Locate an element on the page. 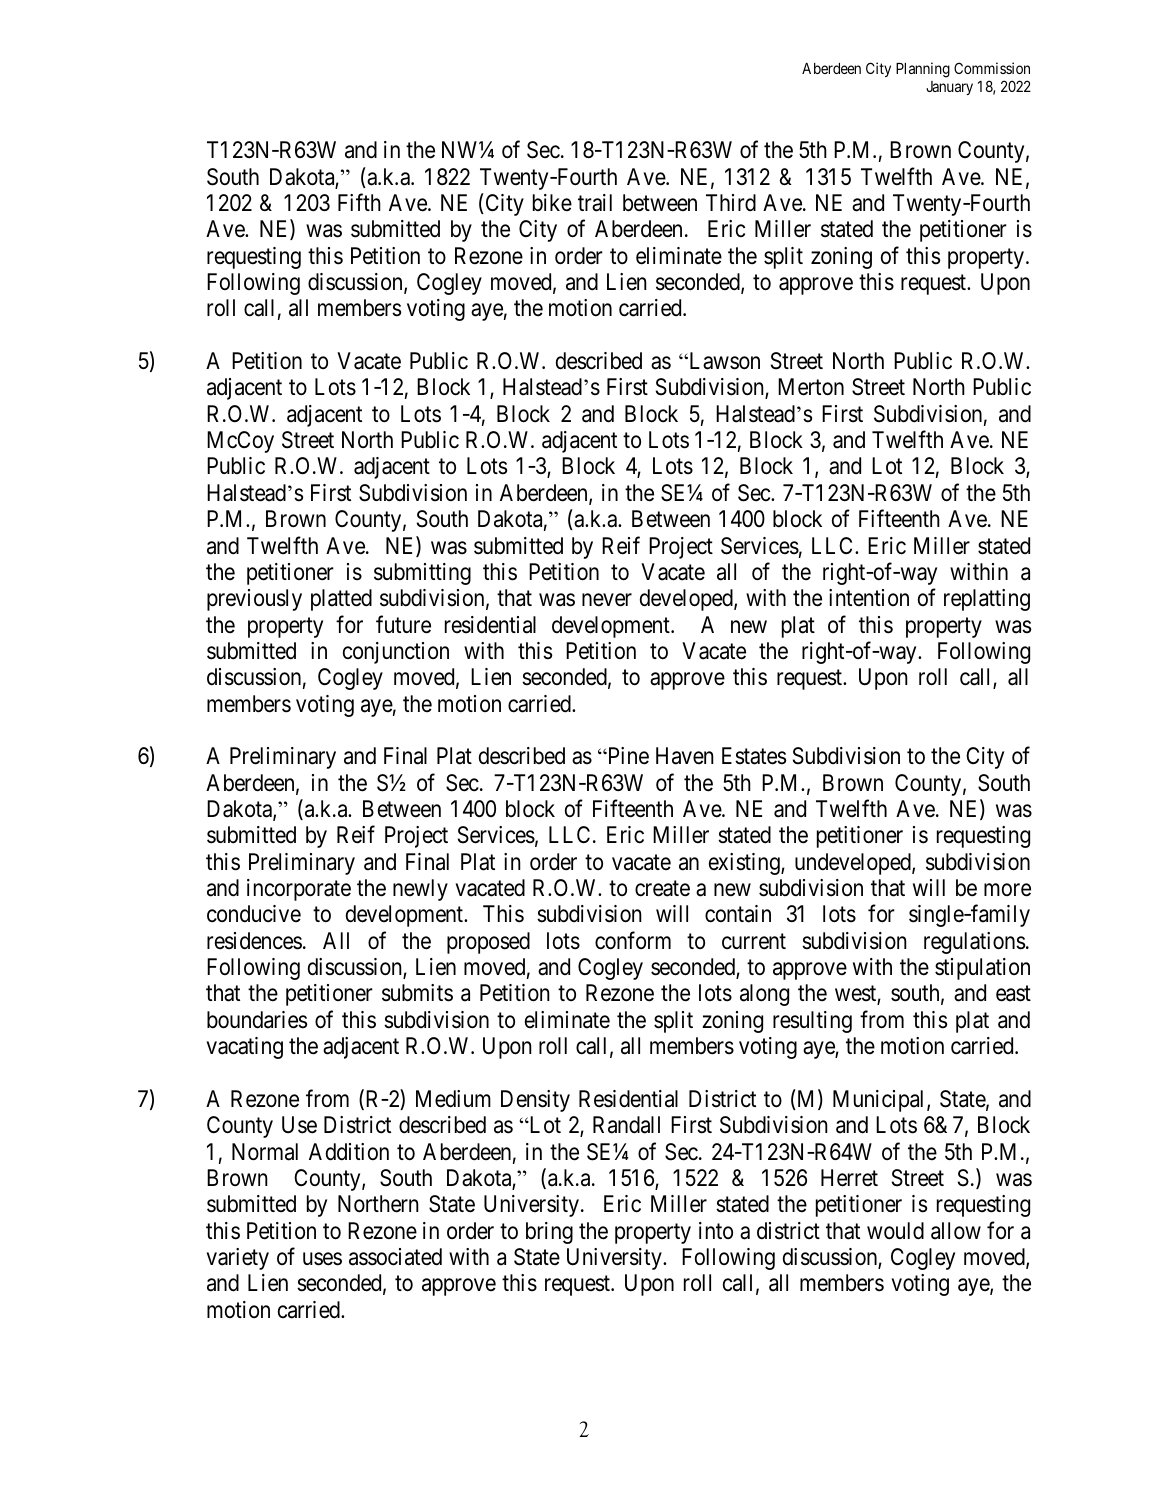 This image has height=1512, width=1168. bring is located at coordinates (549, 1233).
